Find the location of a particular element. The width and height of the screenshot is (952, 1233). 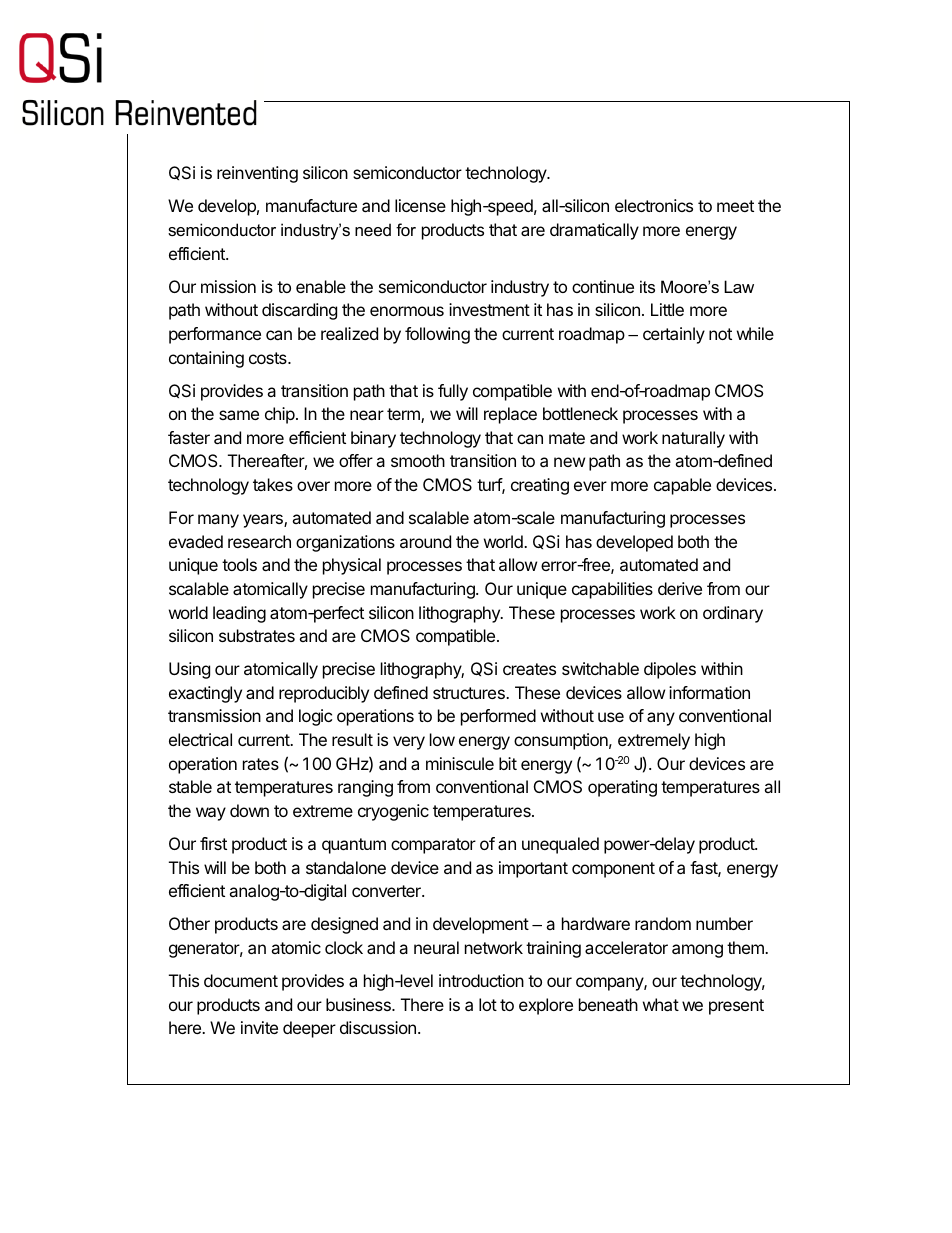

performed is located at coordinates (498, 717).
